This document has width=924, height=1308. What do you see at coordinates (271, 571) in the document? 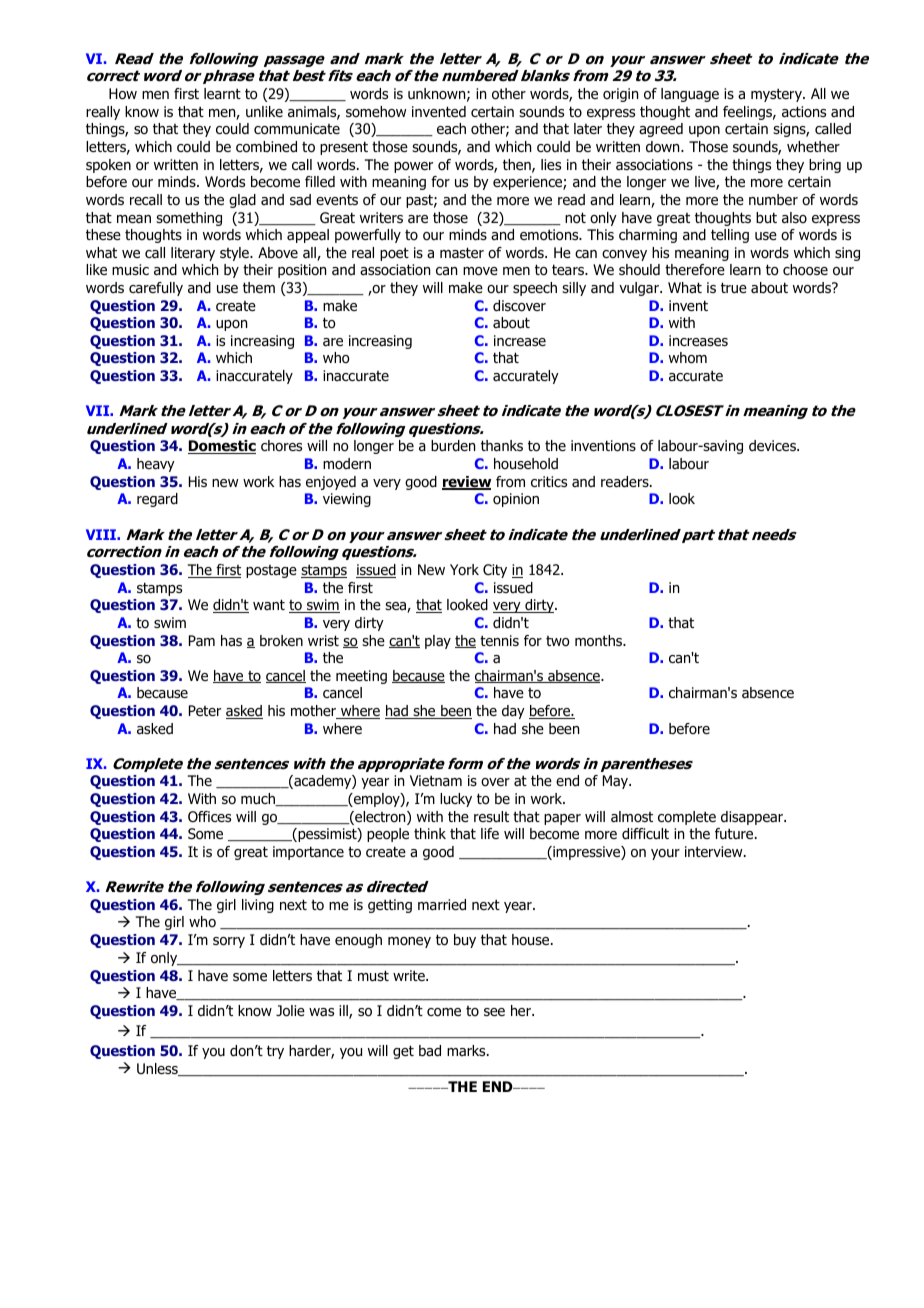
I see `postage` at bounding box center [271, 571].
